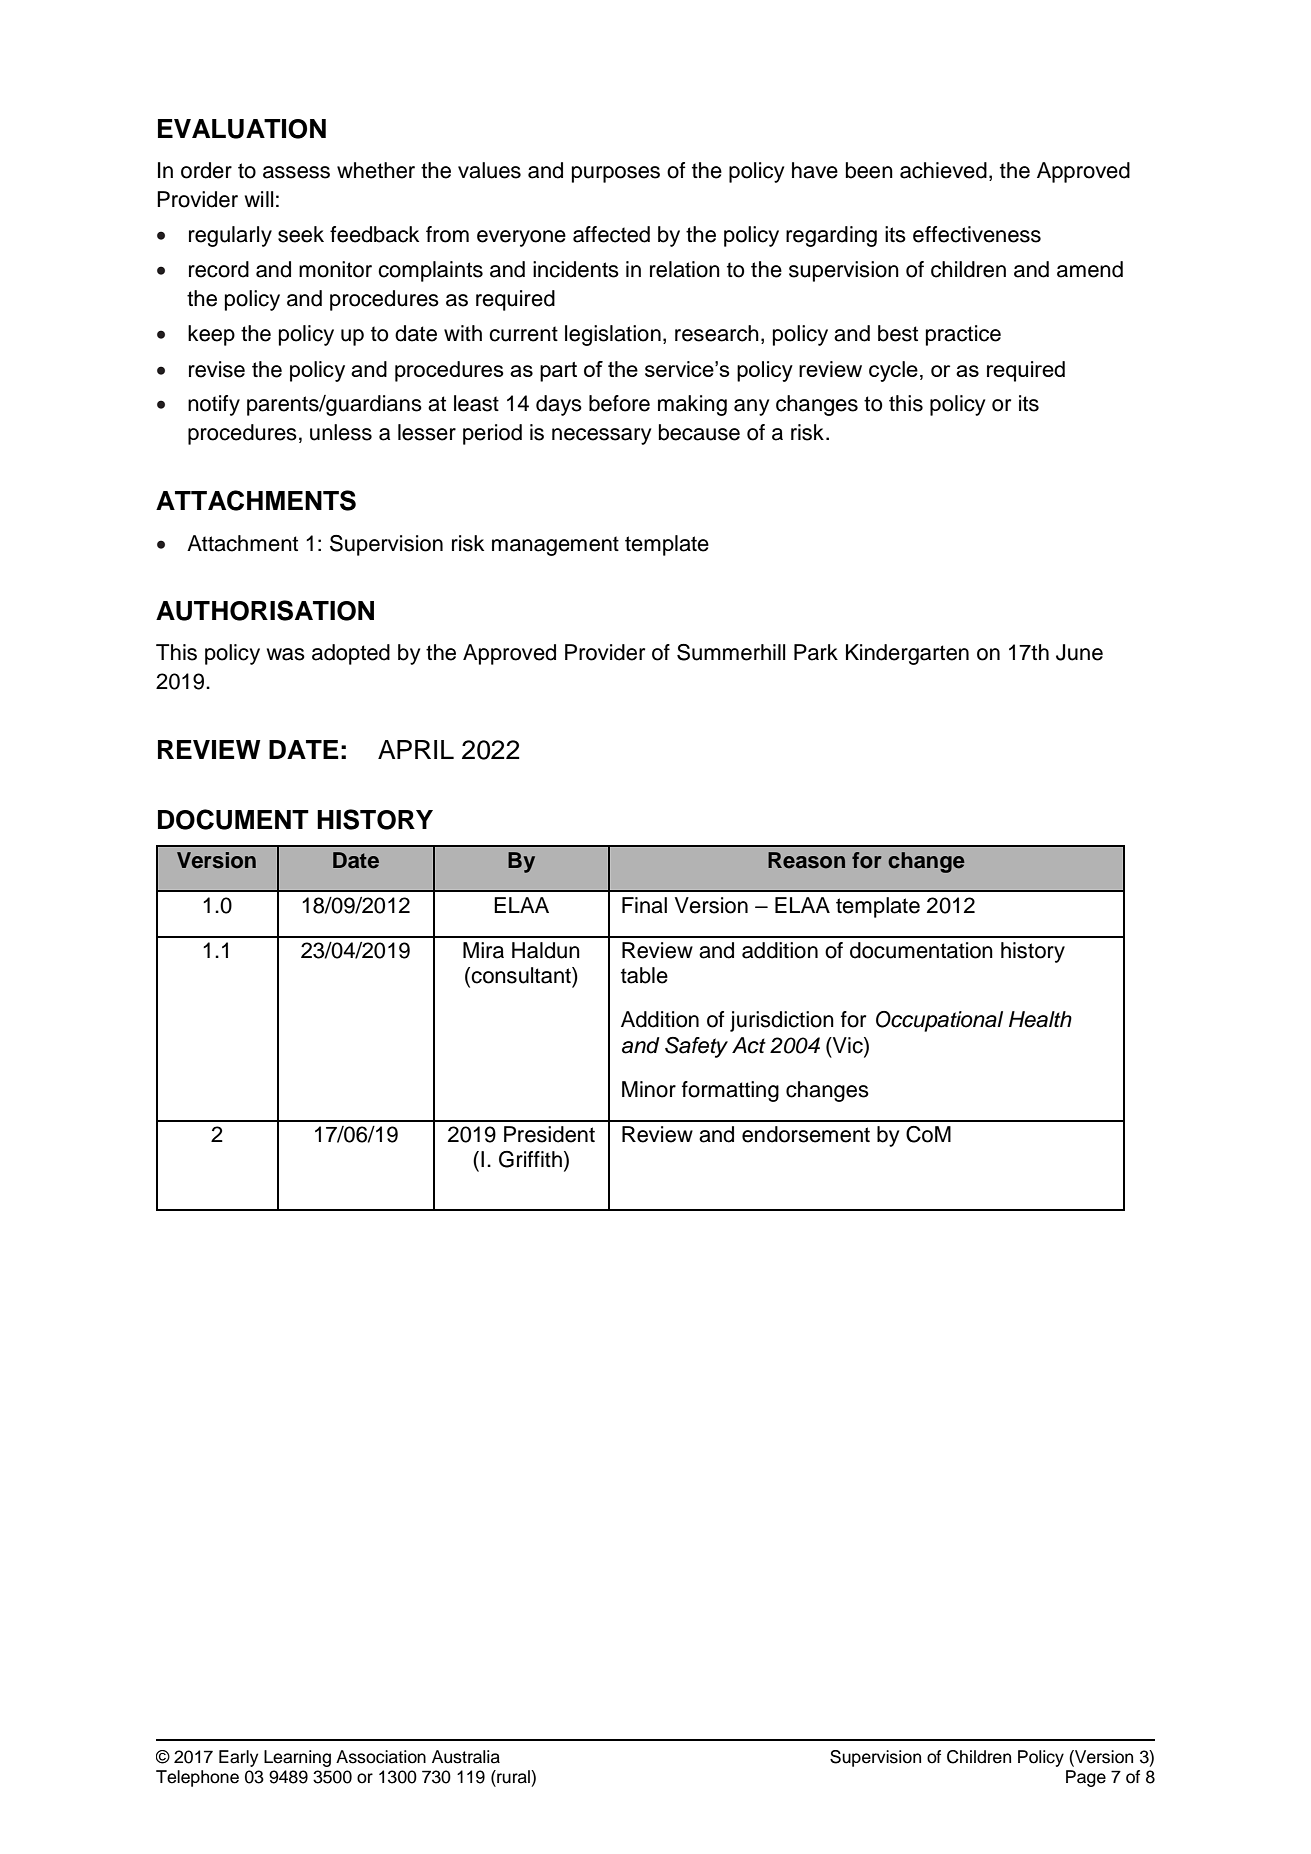  What do you see at coordinates (644, 975) in the document?
I see `table` at bounding box center [644, 975].
